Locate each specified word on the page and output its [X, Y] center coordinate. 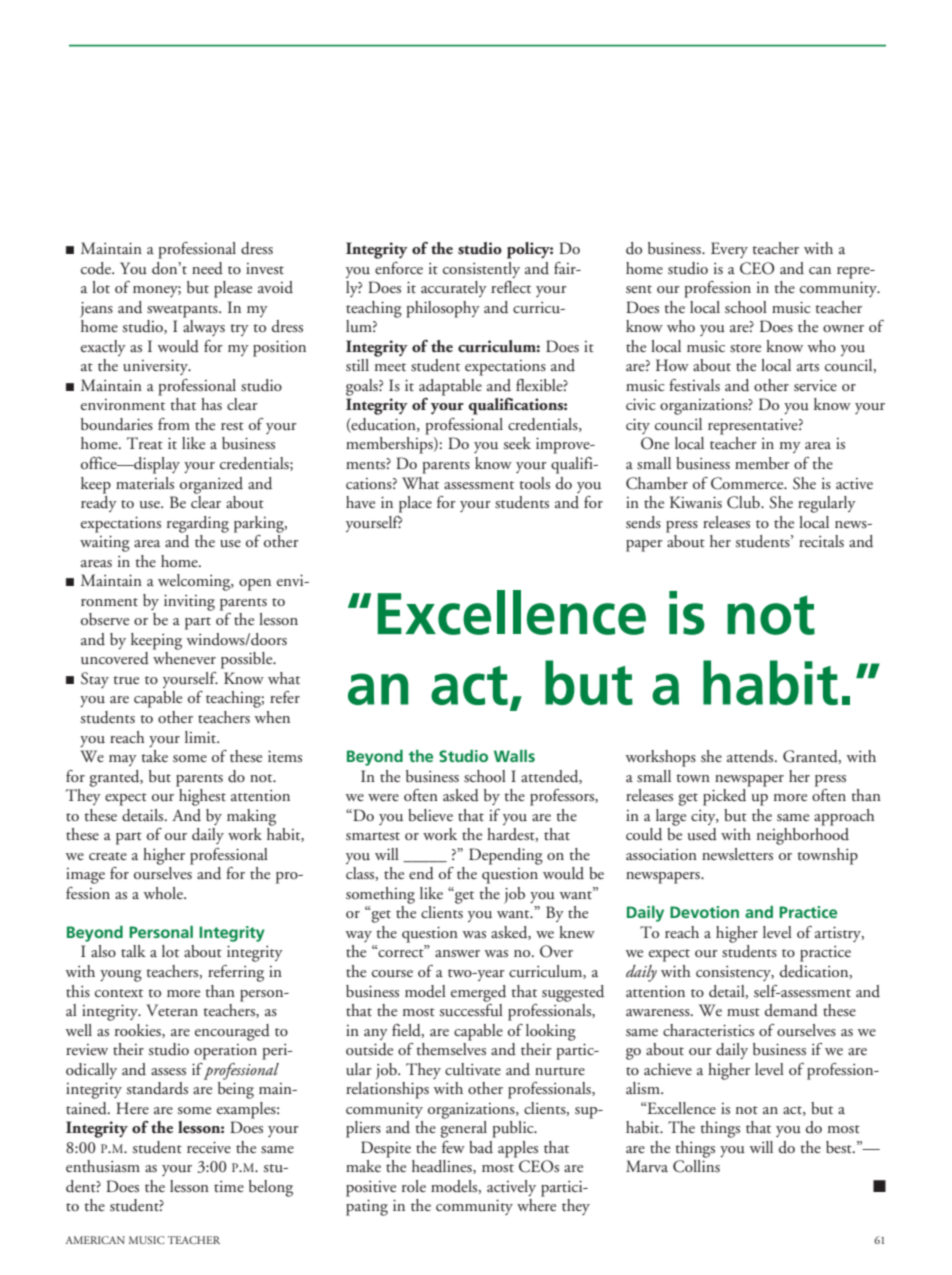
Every [729, 250]
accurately [454, 289]
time [229, 1186]
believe [430, 815]
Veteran [172, 1010]
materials [145, 483]
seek [517, 443]
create [108, 856]
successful [471, 1009]
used [702, 834]
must [743, 1012]
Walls [514, 756]
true [126, 680]
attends [751, 756]
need [207, 268]
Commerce [748, 483]
